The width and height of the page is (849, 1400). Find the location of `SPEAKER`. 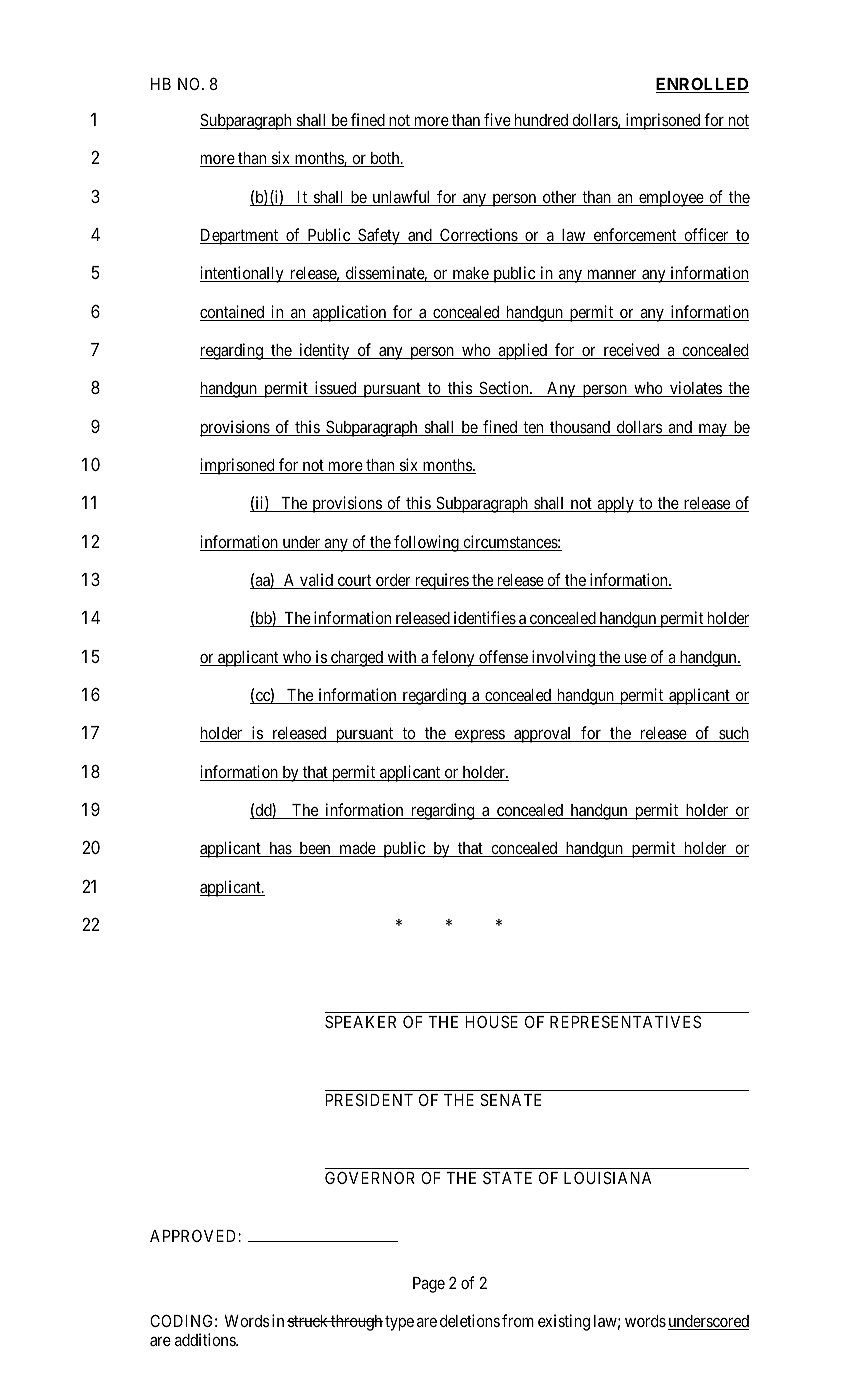

SPEAKER is located at coordinates (360, 1021).
